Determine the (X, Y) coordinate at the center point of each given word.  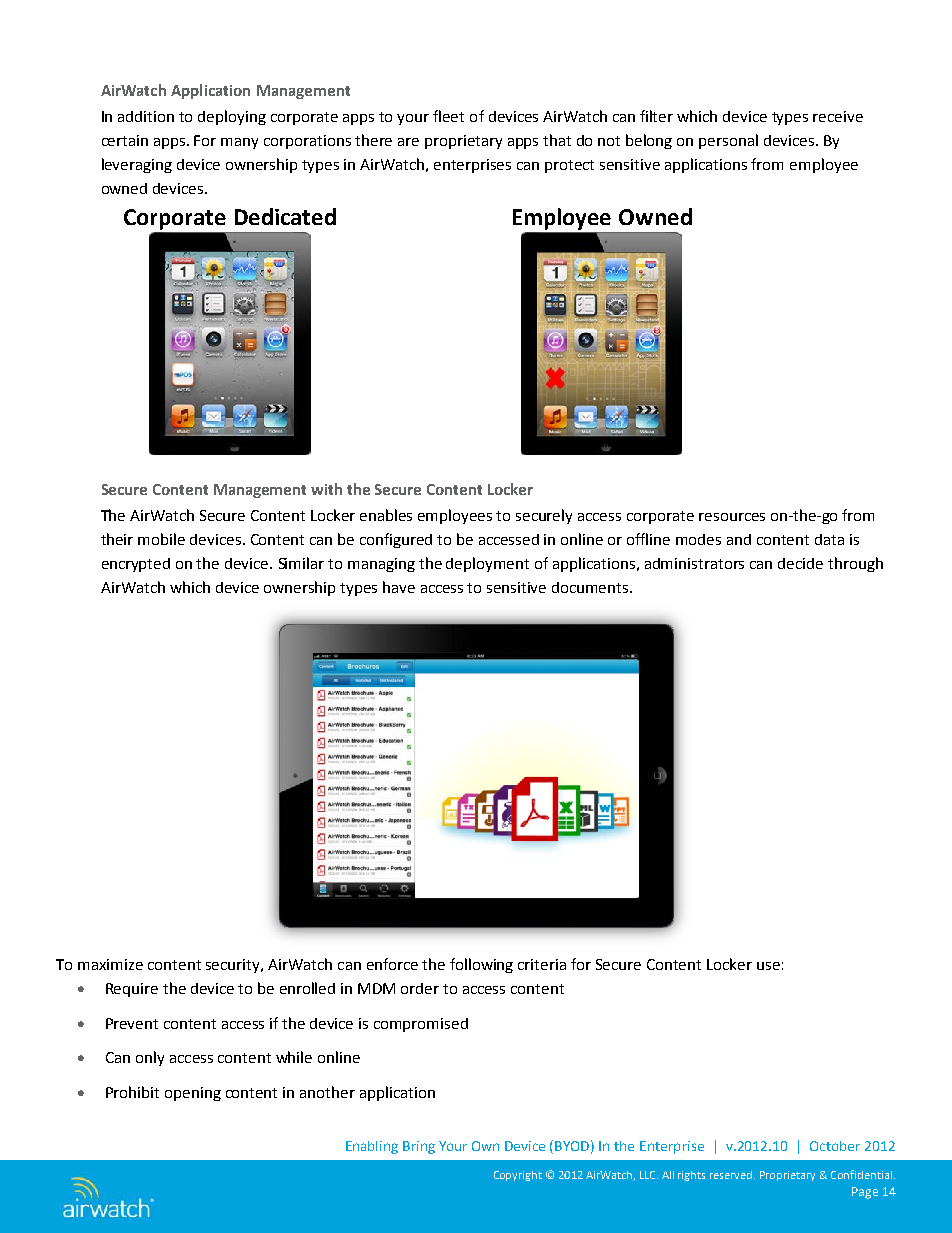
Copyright (518, 1176)
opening (193, 1094)
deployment (487, 564)
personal (728, 141)
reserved (732, 1175)
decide (800, 563)
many (239, 143)
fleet (448, 116)
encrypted (136, 565)
